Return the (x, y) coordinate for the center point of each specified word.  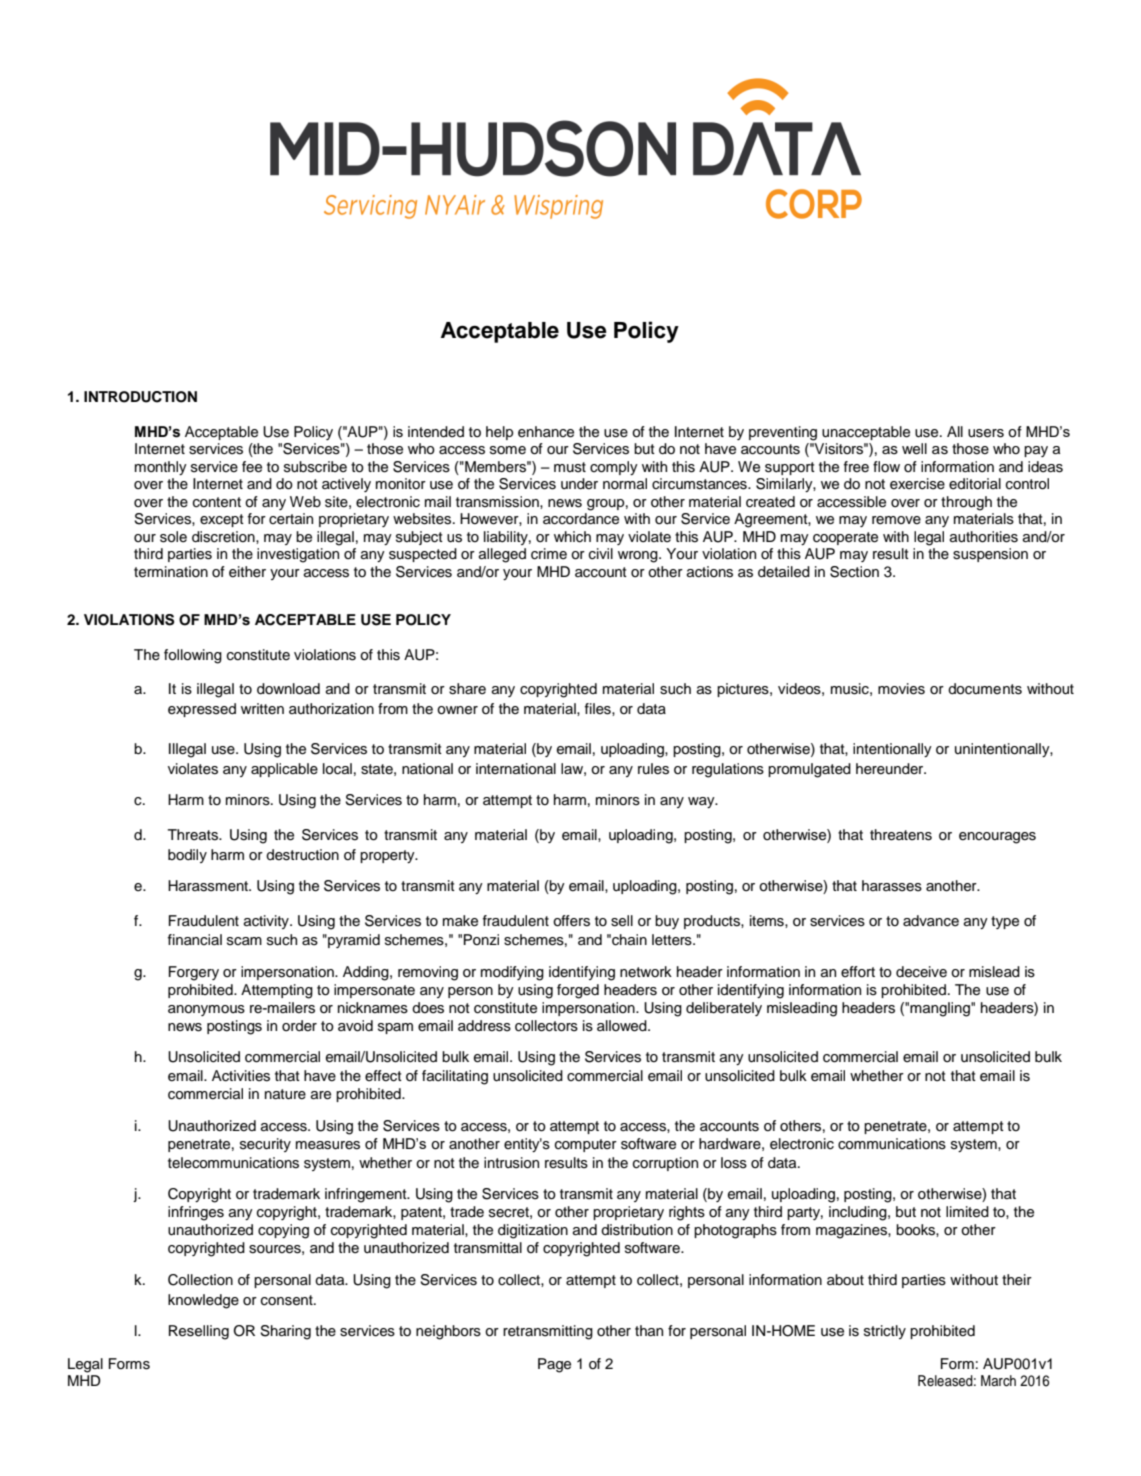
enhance (546, 432)
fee (252, 467)
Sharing (285, 1332)
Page (554, 1365)
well (914, 449)
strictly (885, 1332)
